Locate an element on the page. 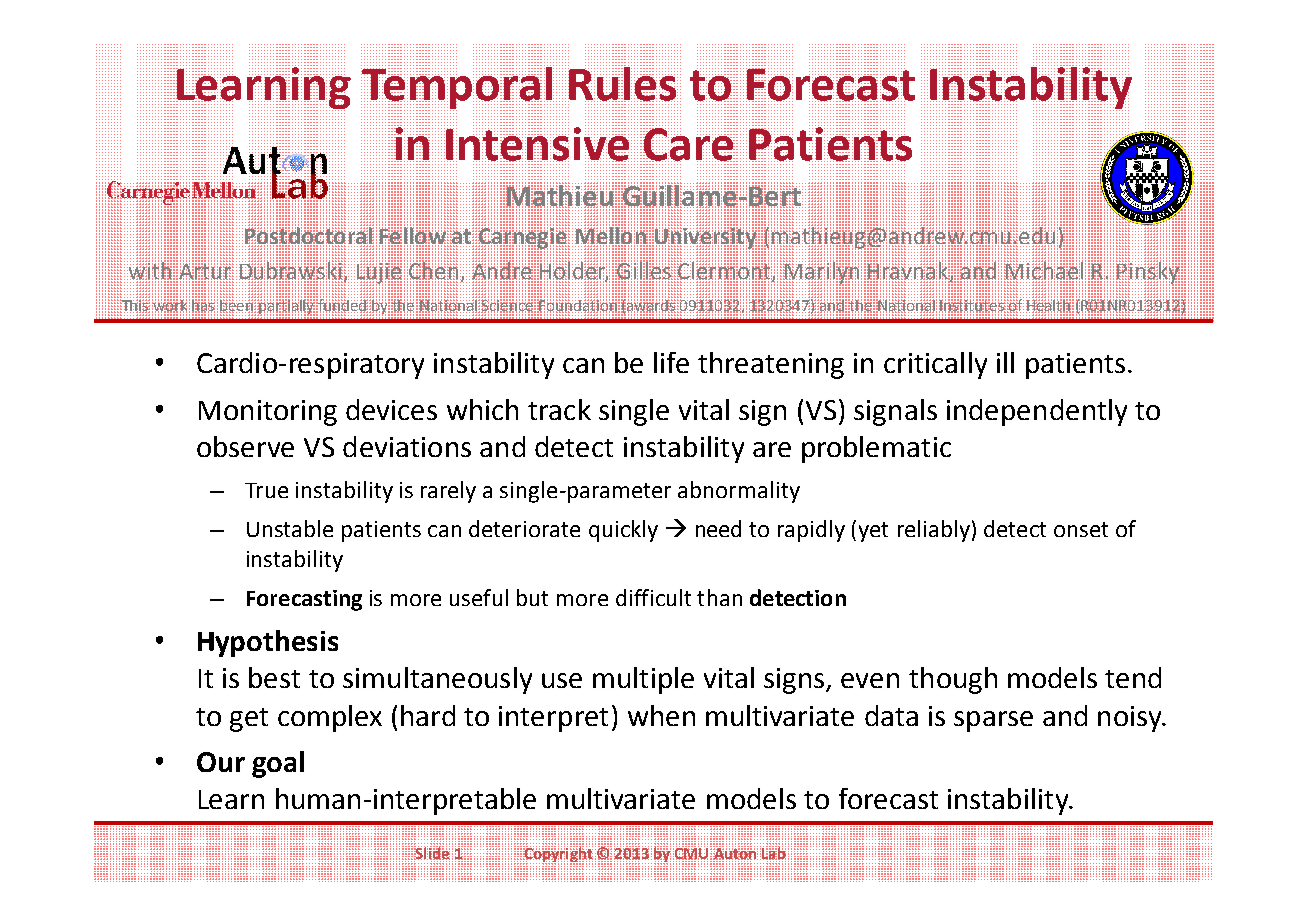  life is located at coordinates (671, 362).
